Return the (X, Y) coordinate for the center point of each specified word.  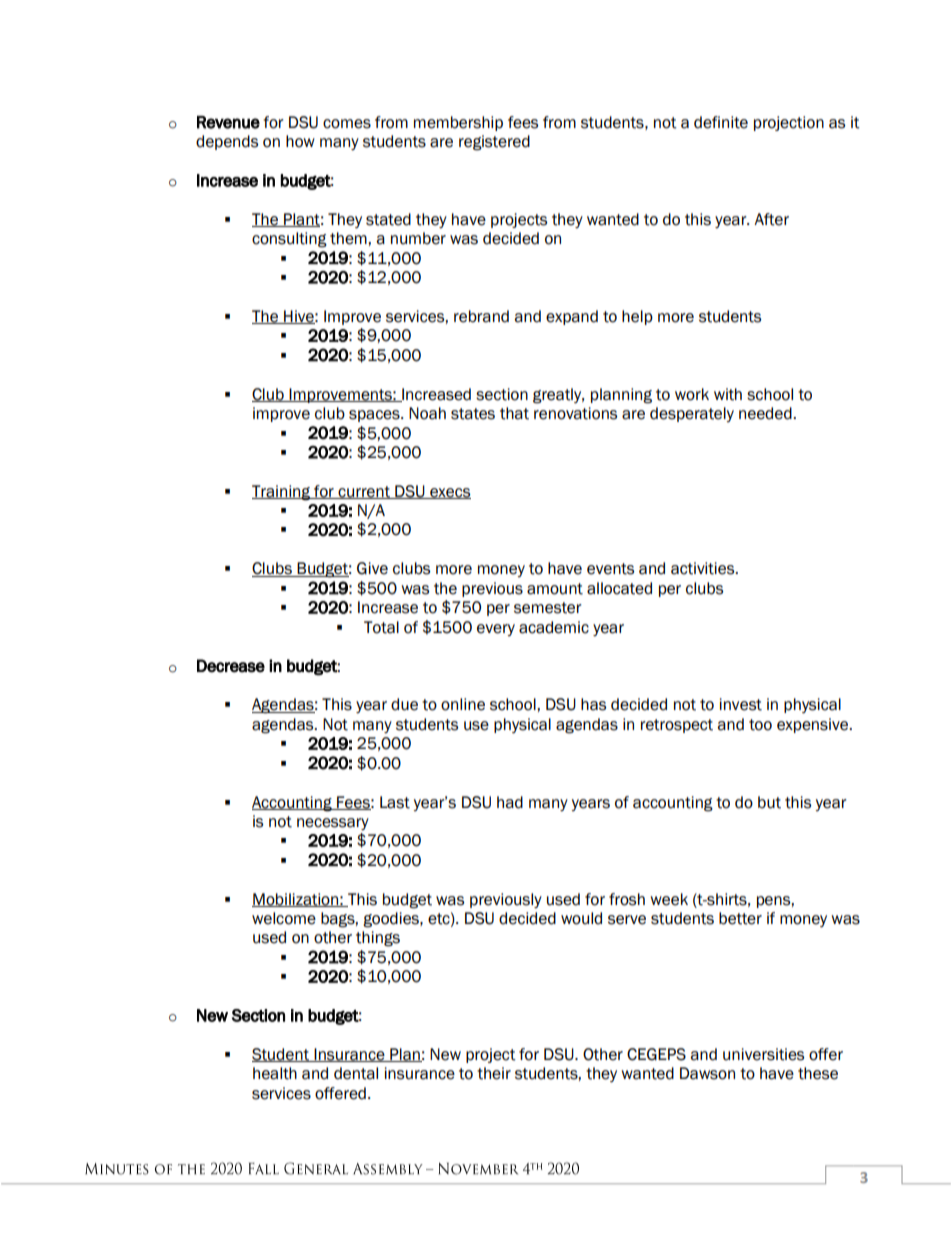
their (494, 1073)
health (275, 1073)
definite (721, 122)
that (514, 413)
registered (494, 143)
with (728, 394)
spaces (375, 416)
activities (704, 568)
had (510, 802)
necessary (333, 824)
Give (372, 568)
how (300, 141)
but (769, 802)
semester (548, 608)
